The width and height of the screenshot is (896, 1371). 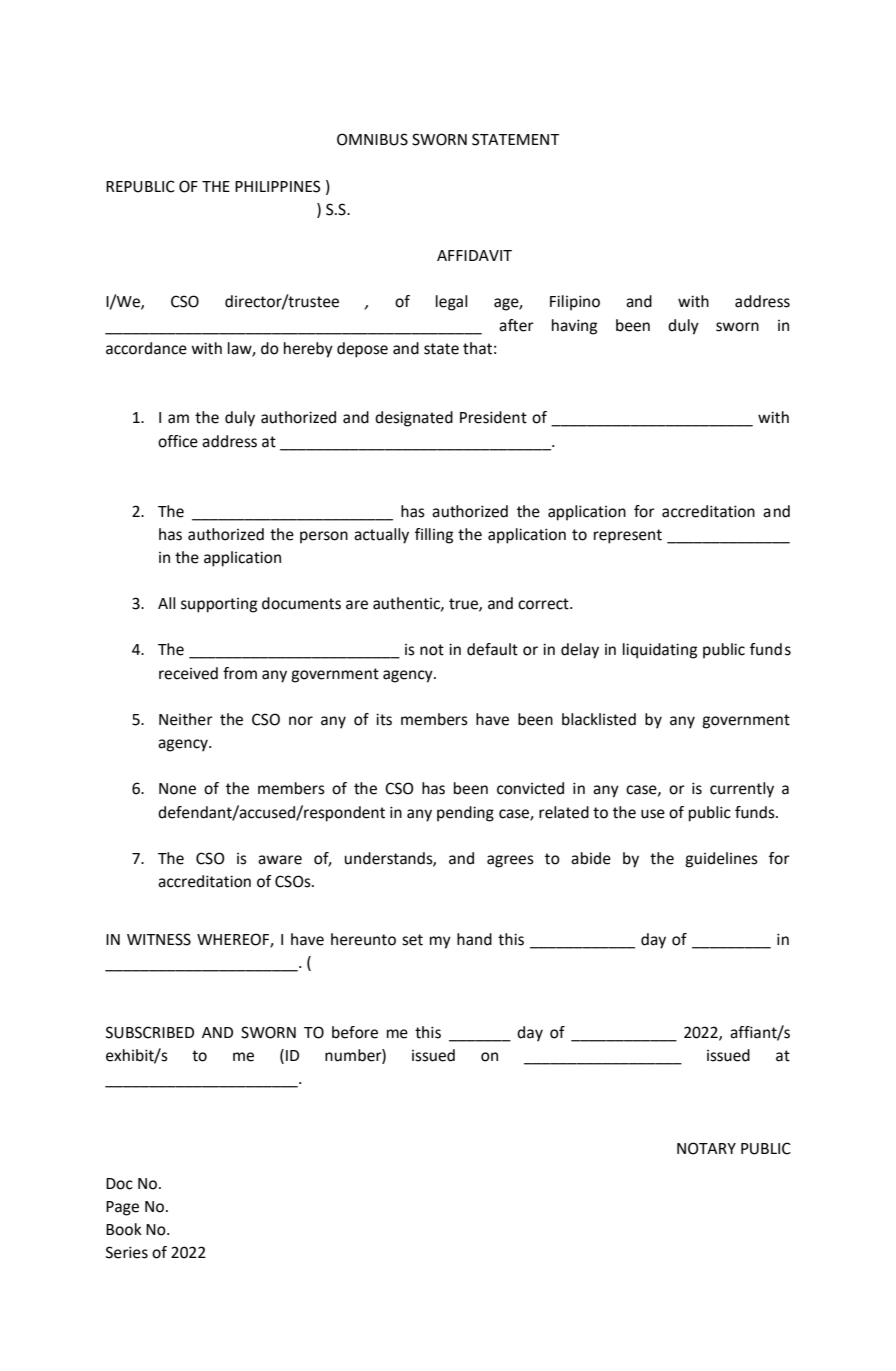 I want to click on WITNESS, so click(x=159, y=939).
